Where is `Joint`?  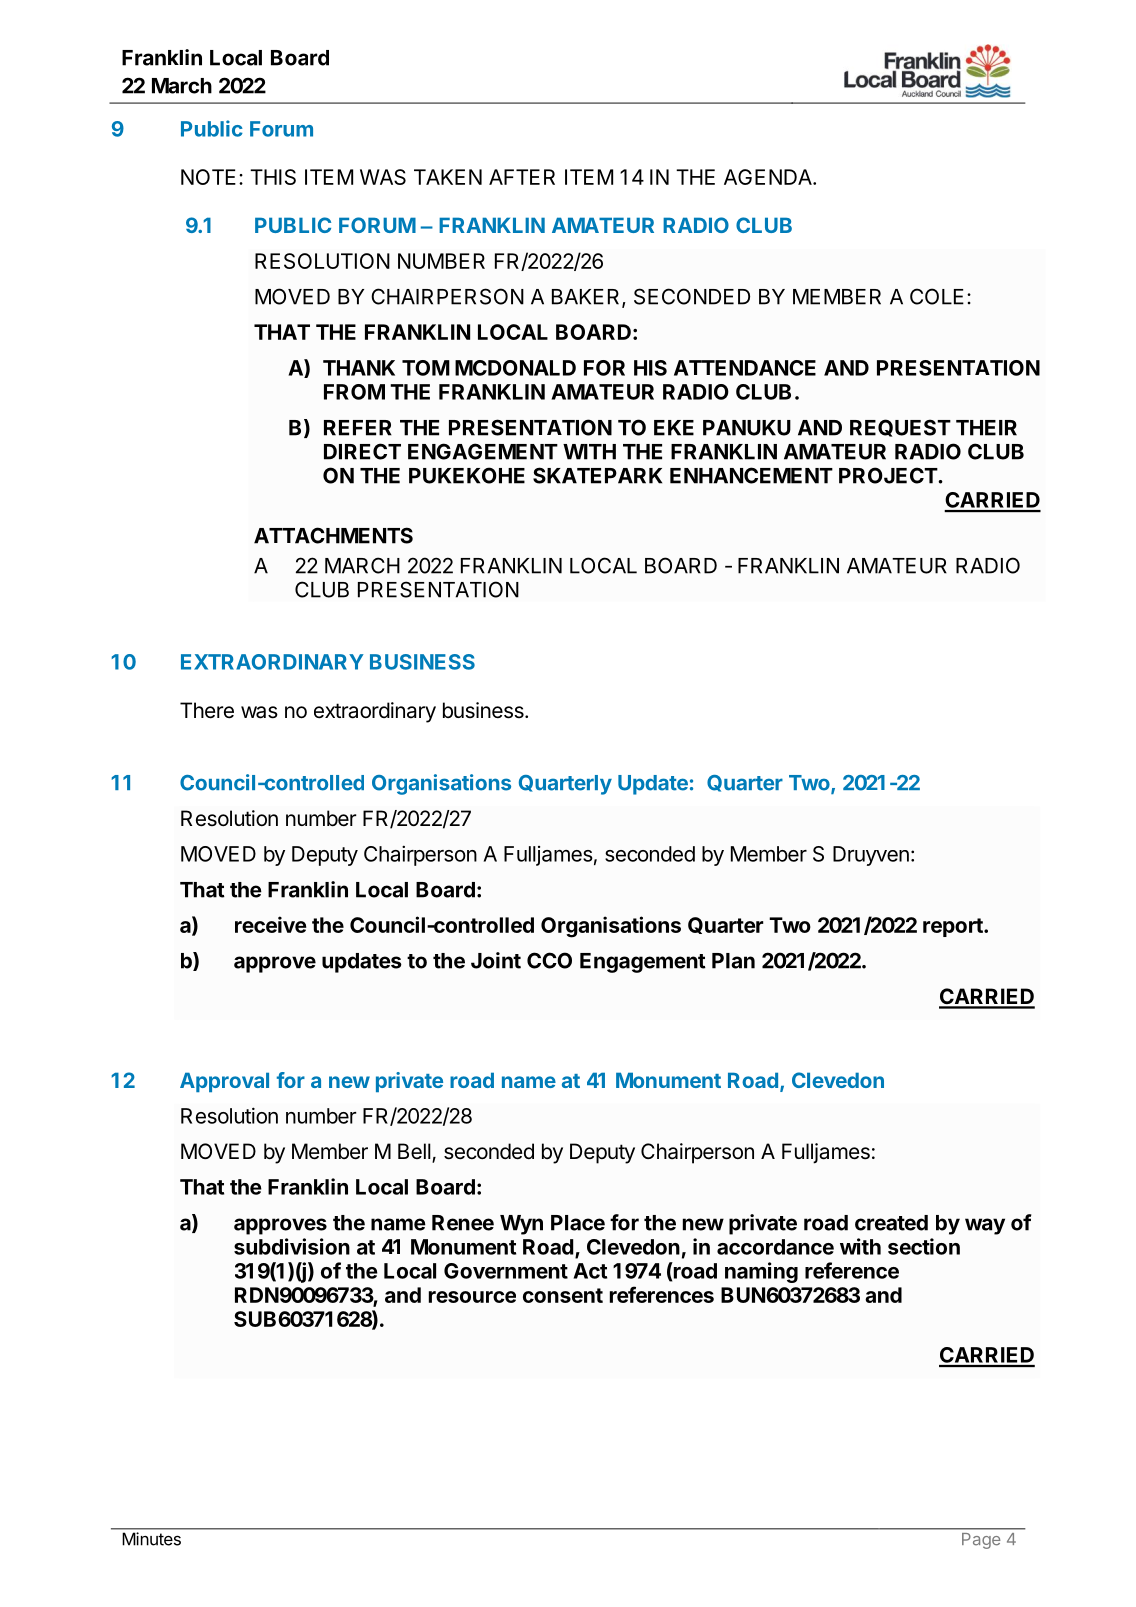 Joint is located at coordinates (496, 960).
